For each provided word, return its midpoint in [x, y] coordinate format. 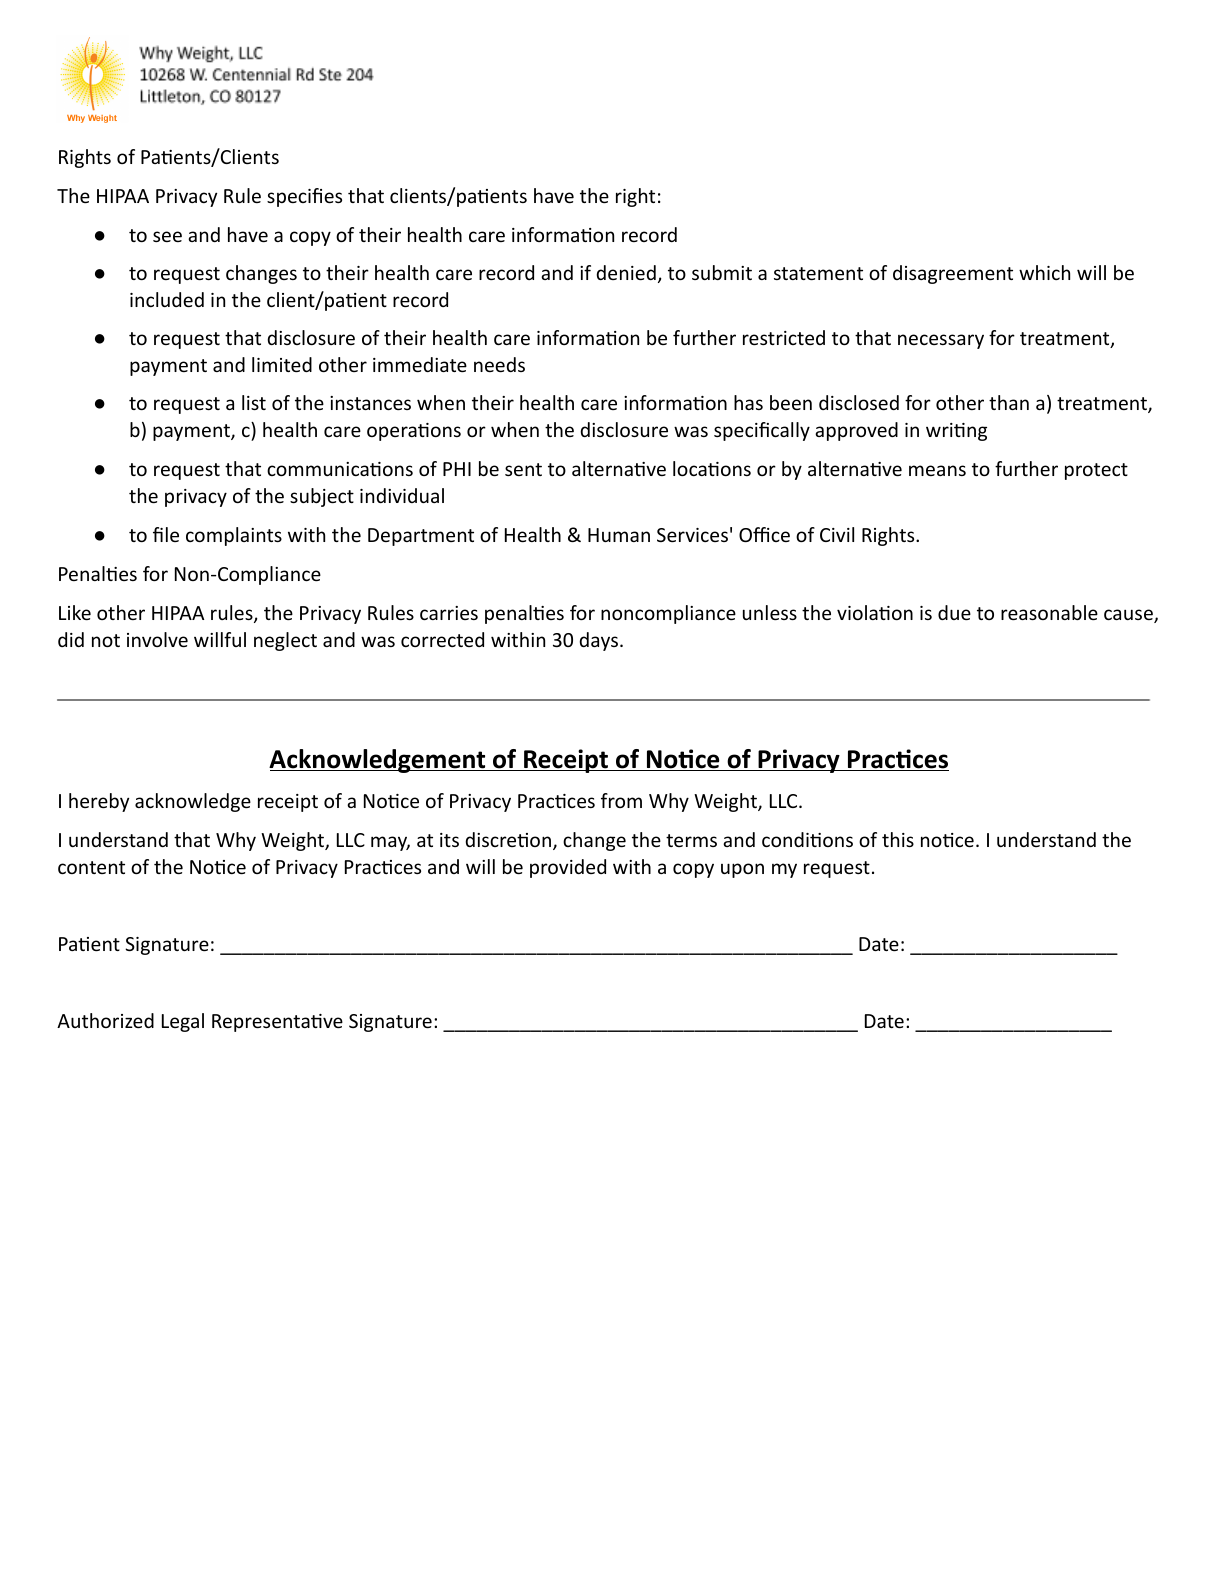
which [1044, 272]
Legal [183, 1022]
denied [626, 272]
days [598, 641]
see [167, 236]
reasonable [1049, 612]
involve [157, 639]
